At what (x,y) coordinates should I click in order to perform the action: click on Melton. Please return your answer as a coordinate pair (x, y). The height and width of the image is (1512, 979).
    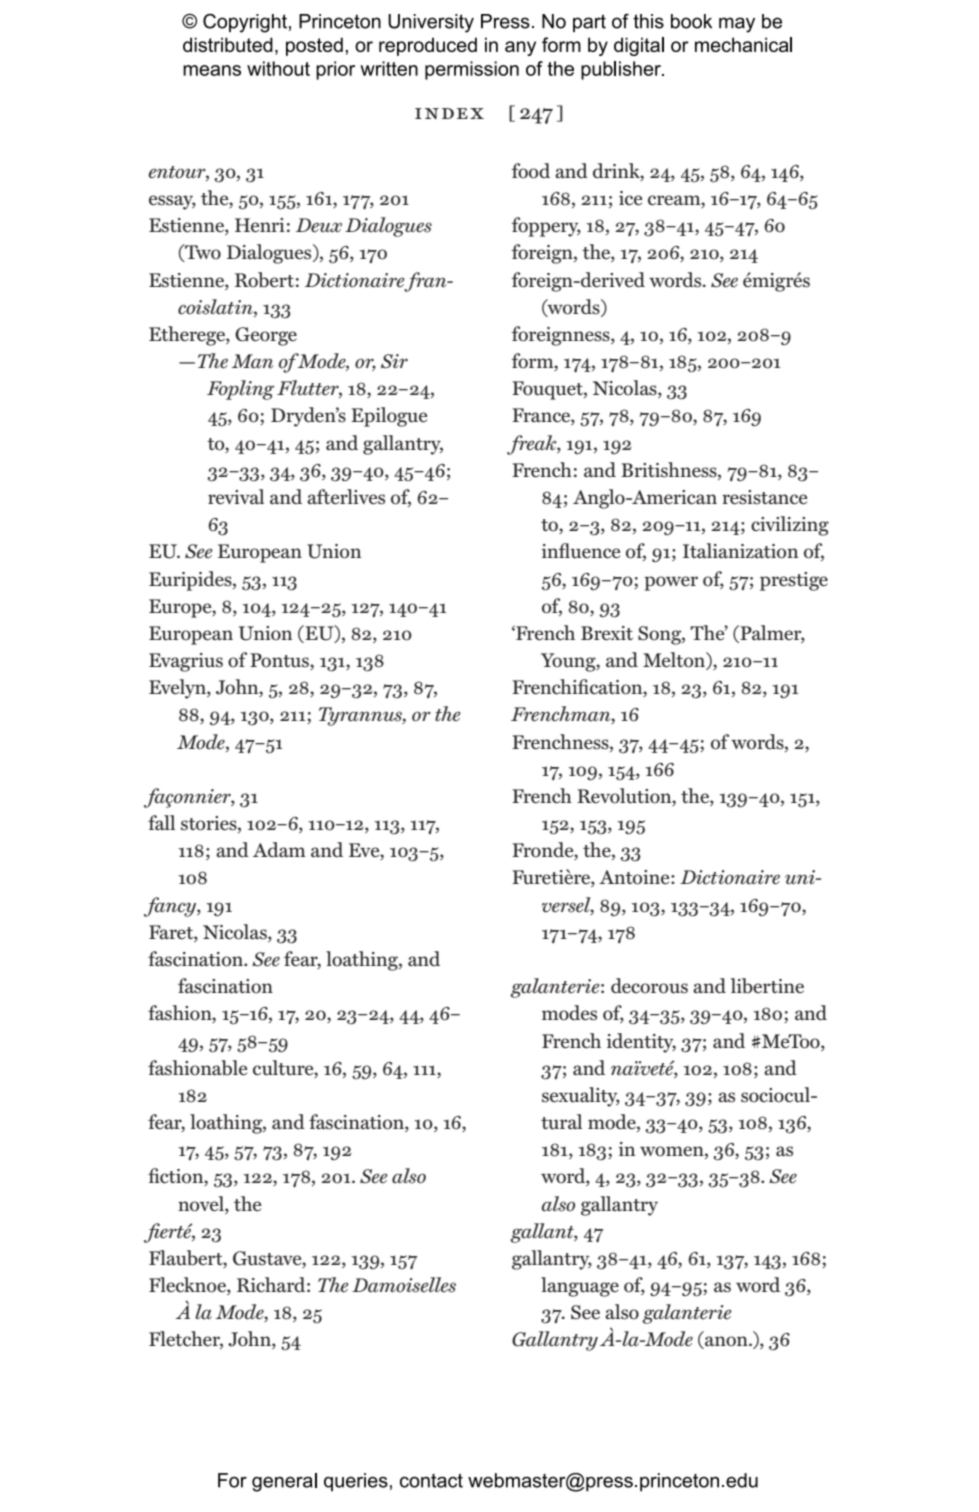
    Looking at the image, I should click on (675, 661).
